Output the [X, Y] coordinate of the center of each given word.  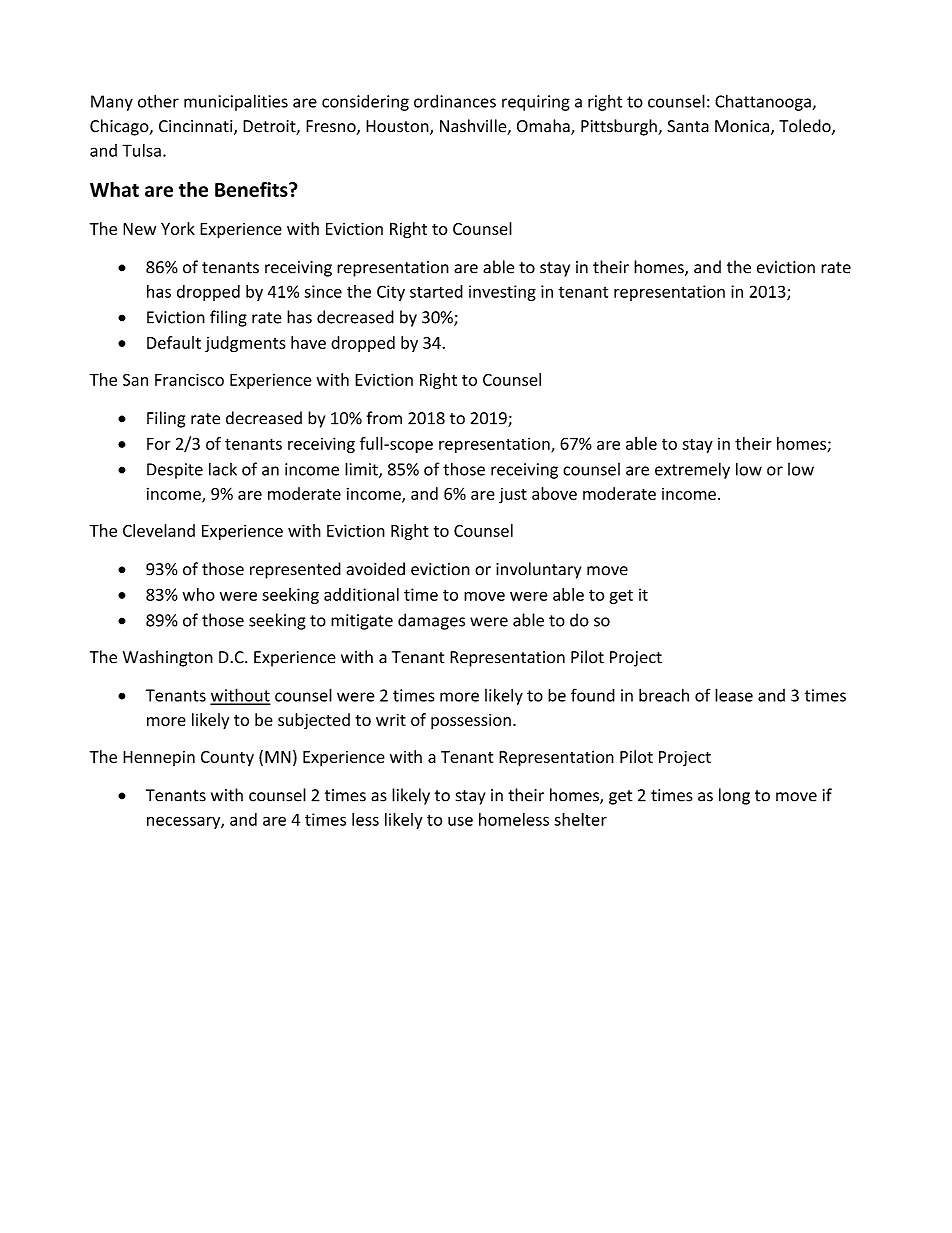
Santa [688, 126]
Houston [398, 127]
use [460, 821]
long [734, 796]
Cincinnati [197, 127]
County [227, 758]
